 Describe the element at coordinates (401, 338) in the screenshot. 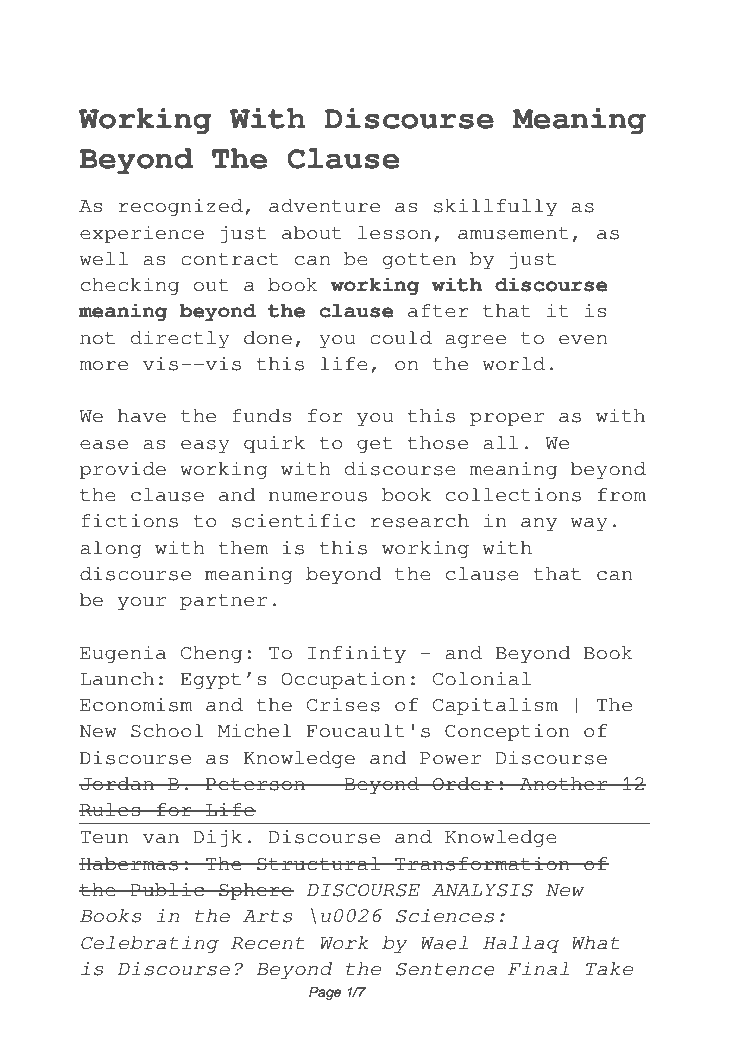

I see `could` at that location.
